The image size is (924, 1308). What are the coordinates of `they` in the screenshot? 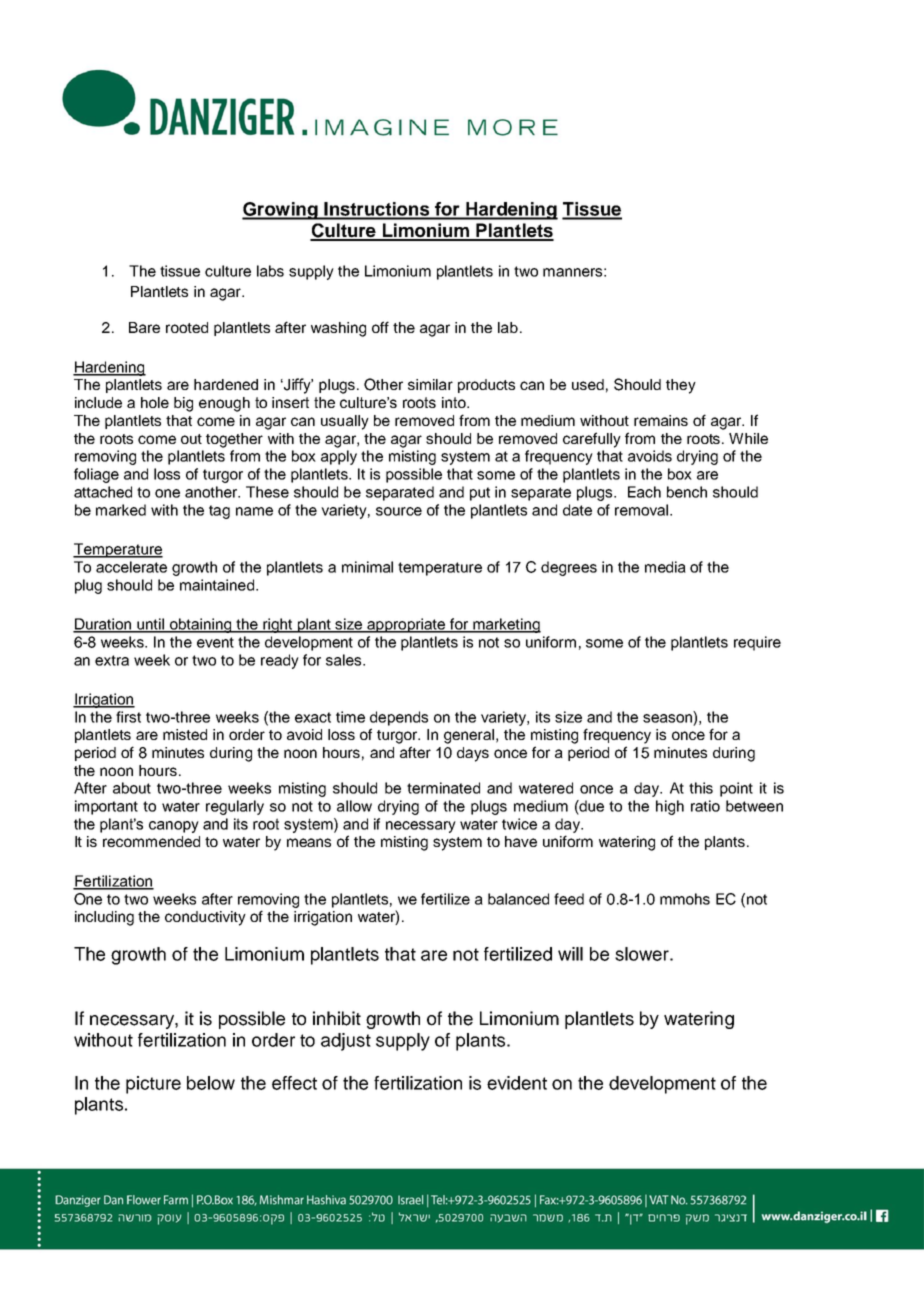 It's located at (681, 386).
